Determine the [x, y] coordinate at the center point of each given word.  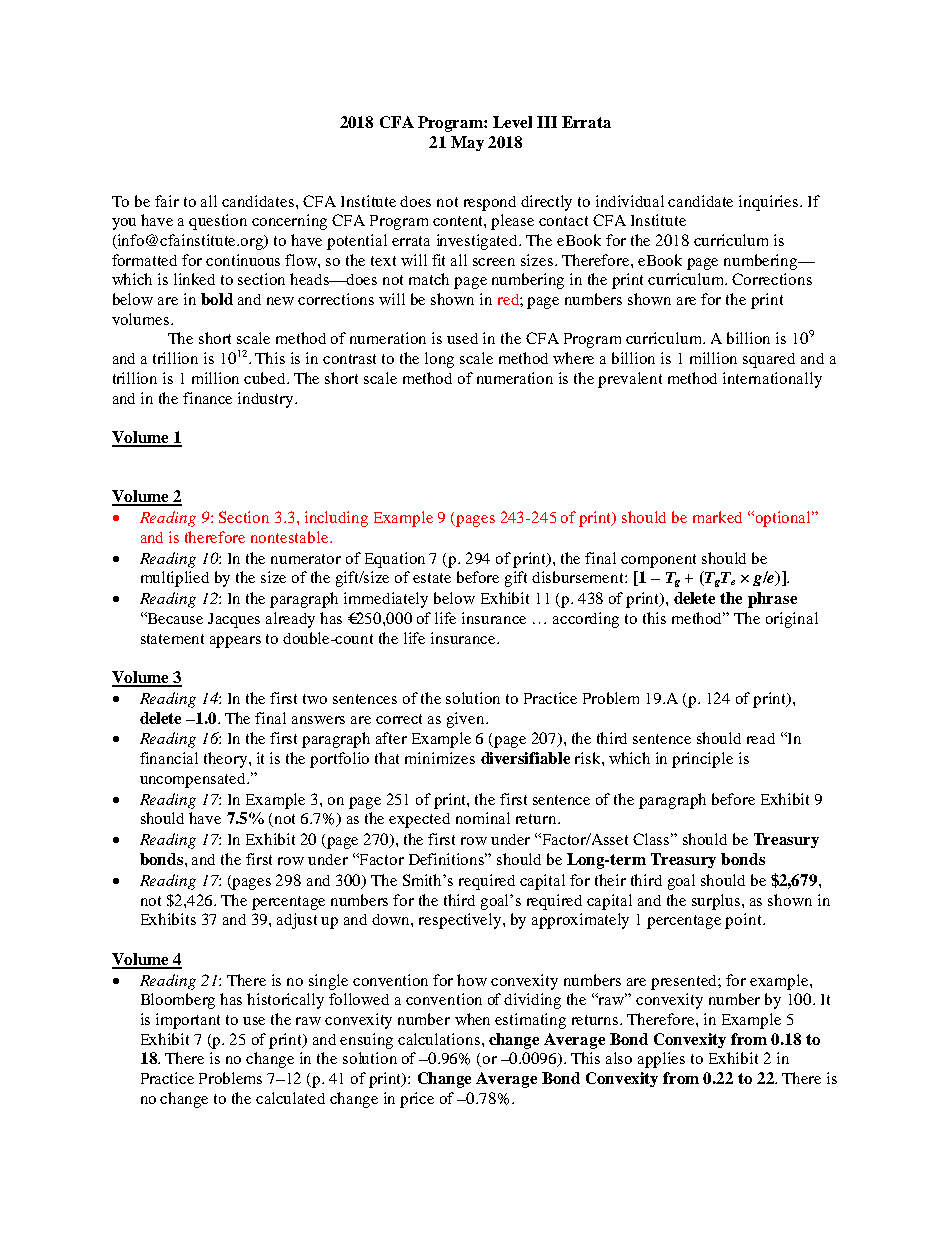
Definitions [448, 859]
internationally [772, 380]
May [467, 143]
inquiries [770, 203]
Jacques [234, 620]
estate [432, 578]
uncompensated [194, 780]
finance [207, 398]
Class [653, 839]
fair [167, 201]
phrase [772, 600]
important [188, 1021]
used [462, 338]
